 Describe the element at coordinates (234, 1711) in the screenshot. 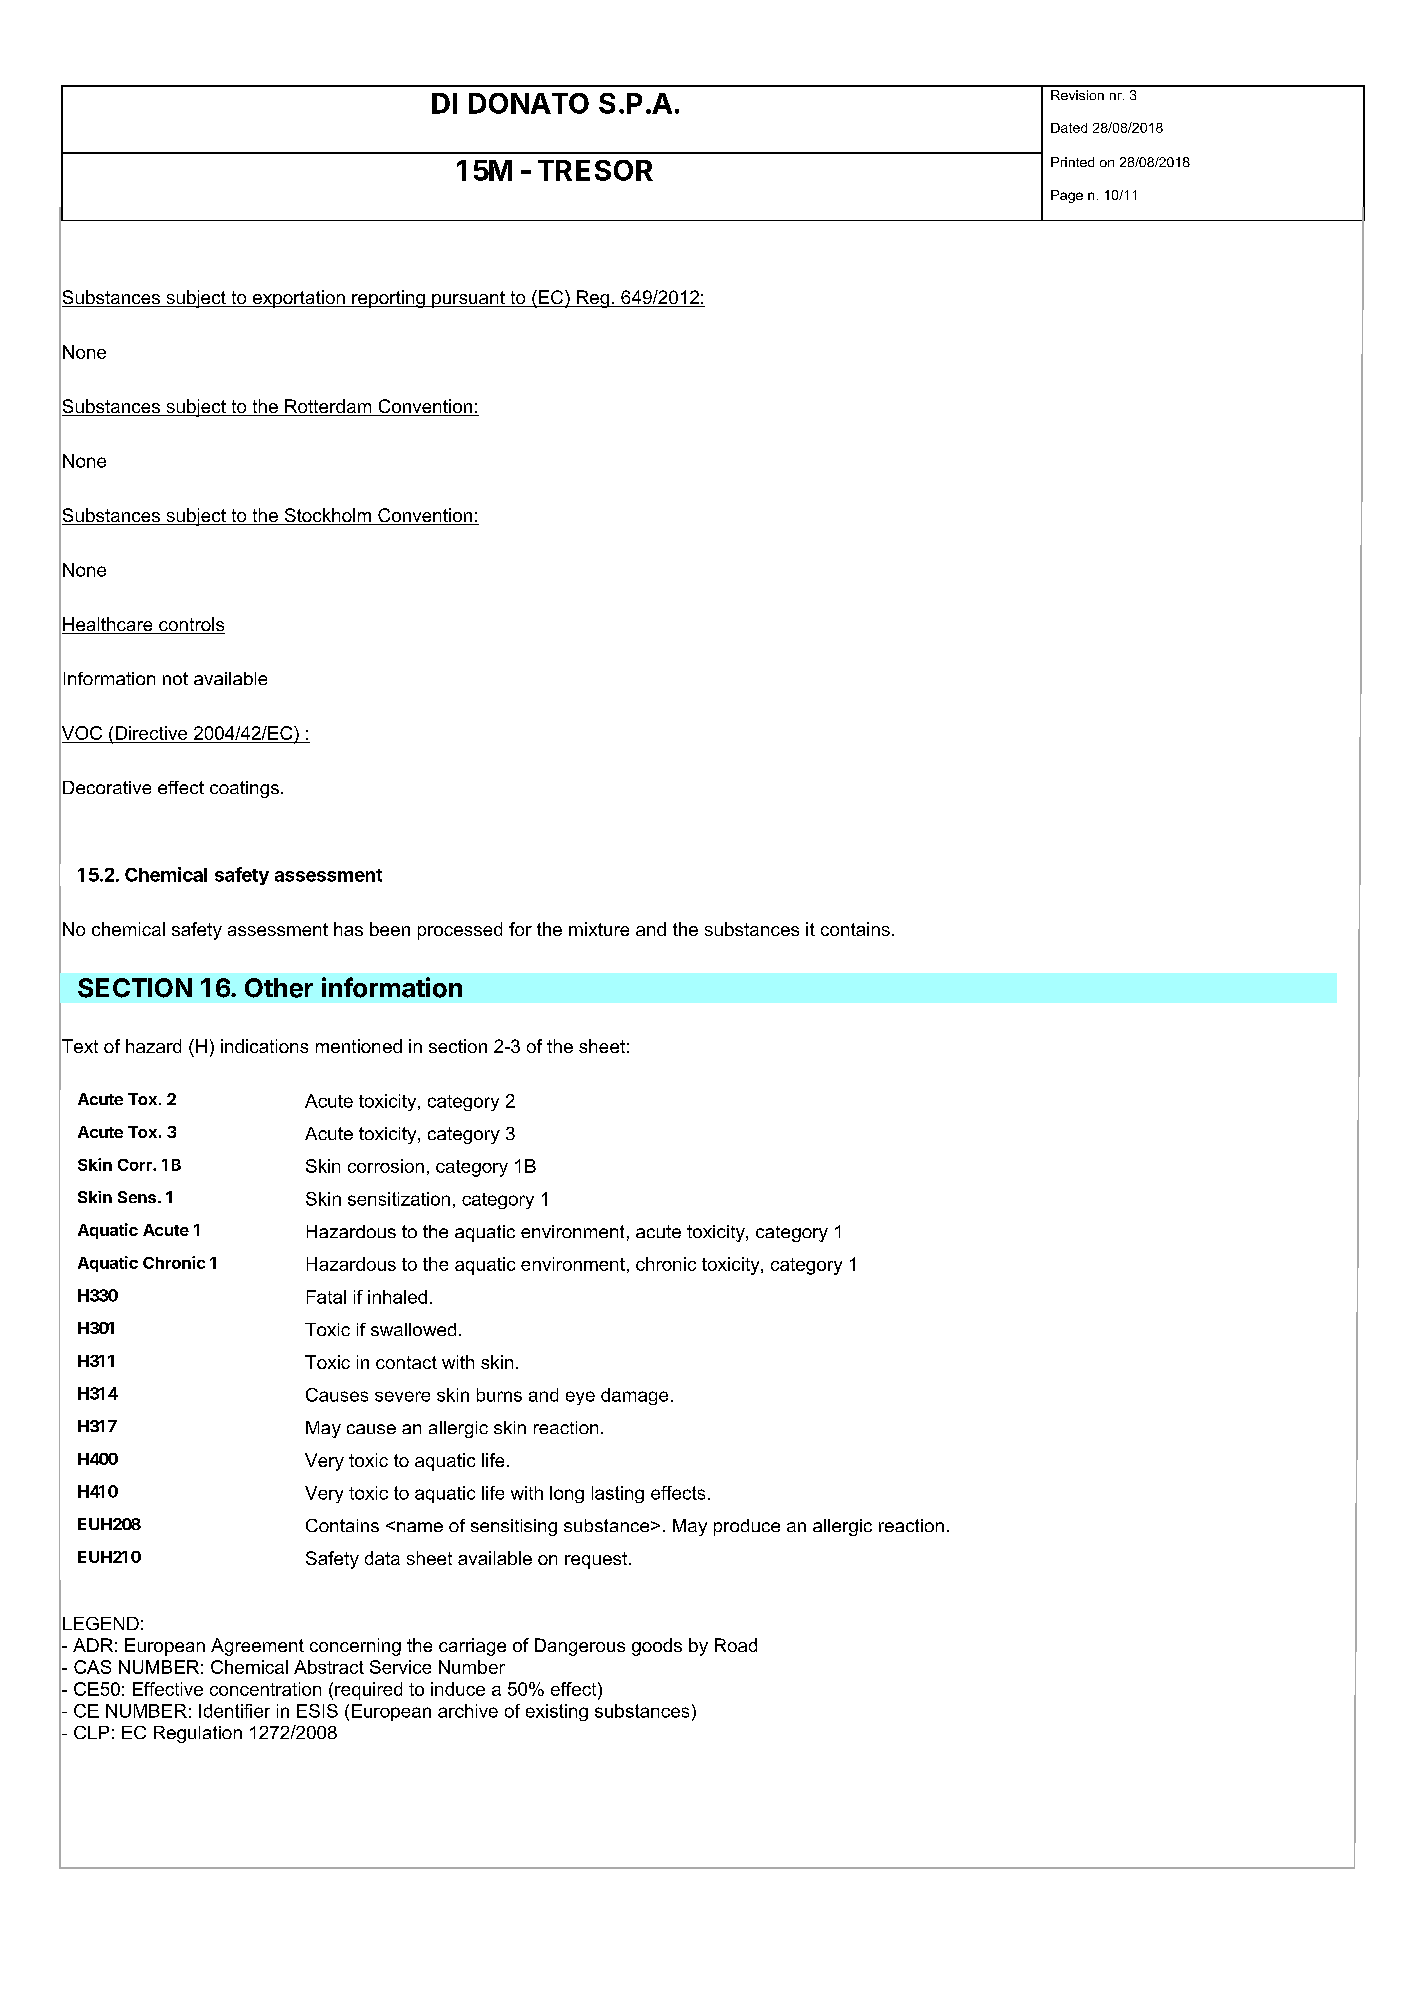

I see `Identifier` at that location.
